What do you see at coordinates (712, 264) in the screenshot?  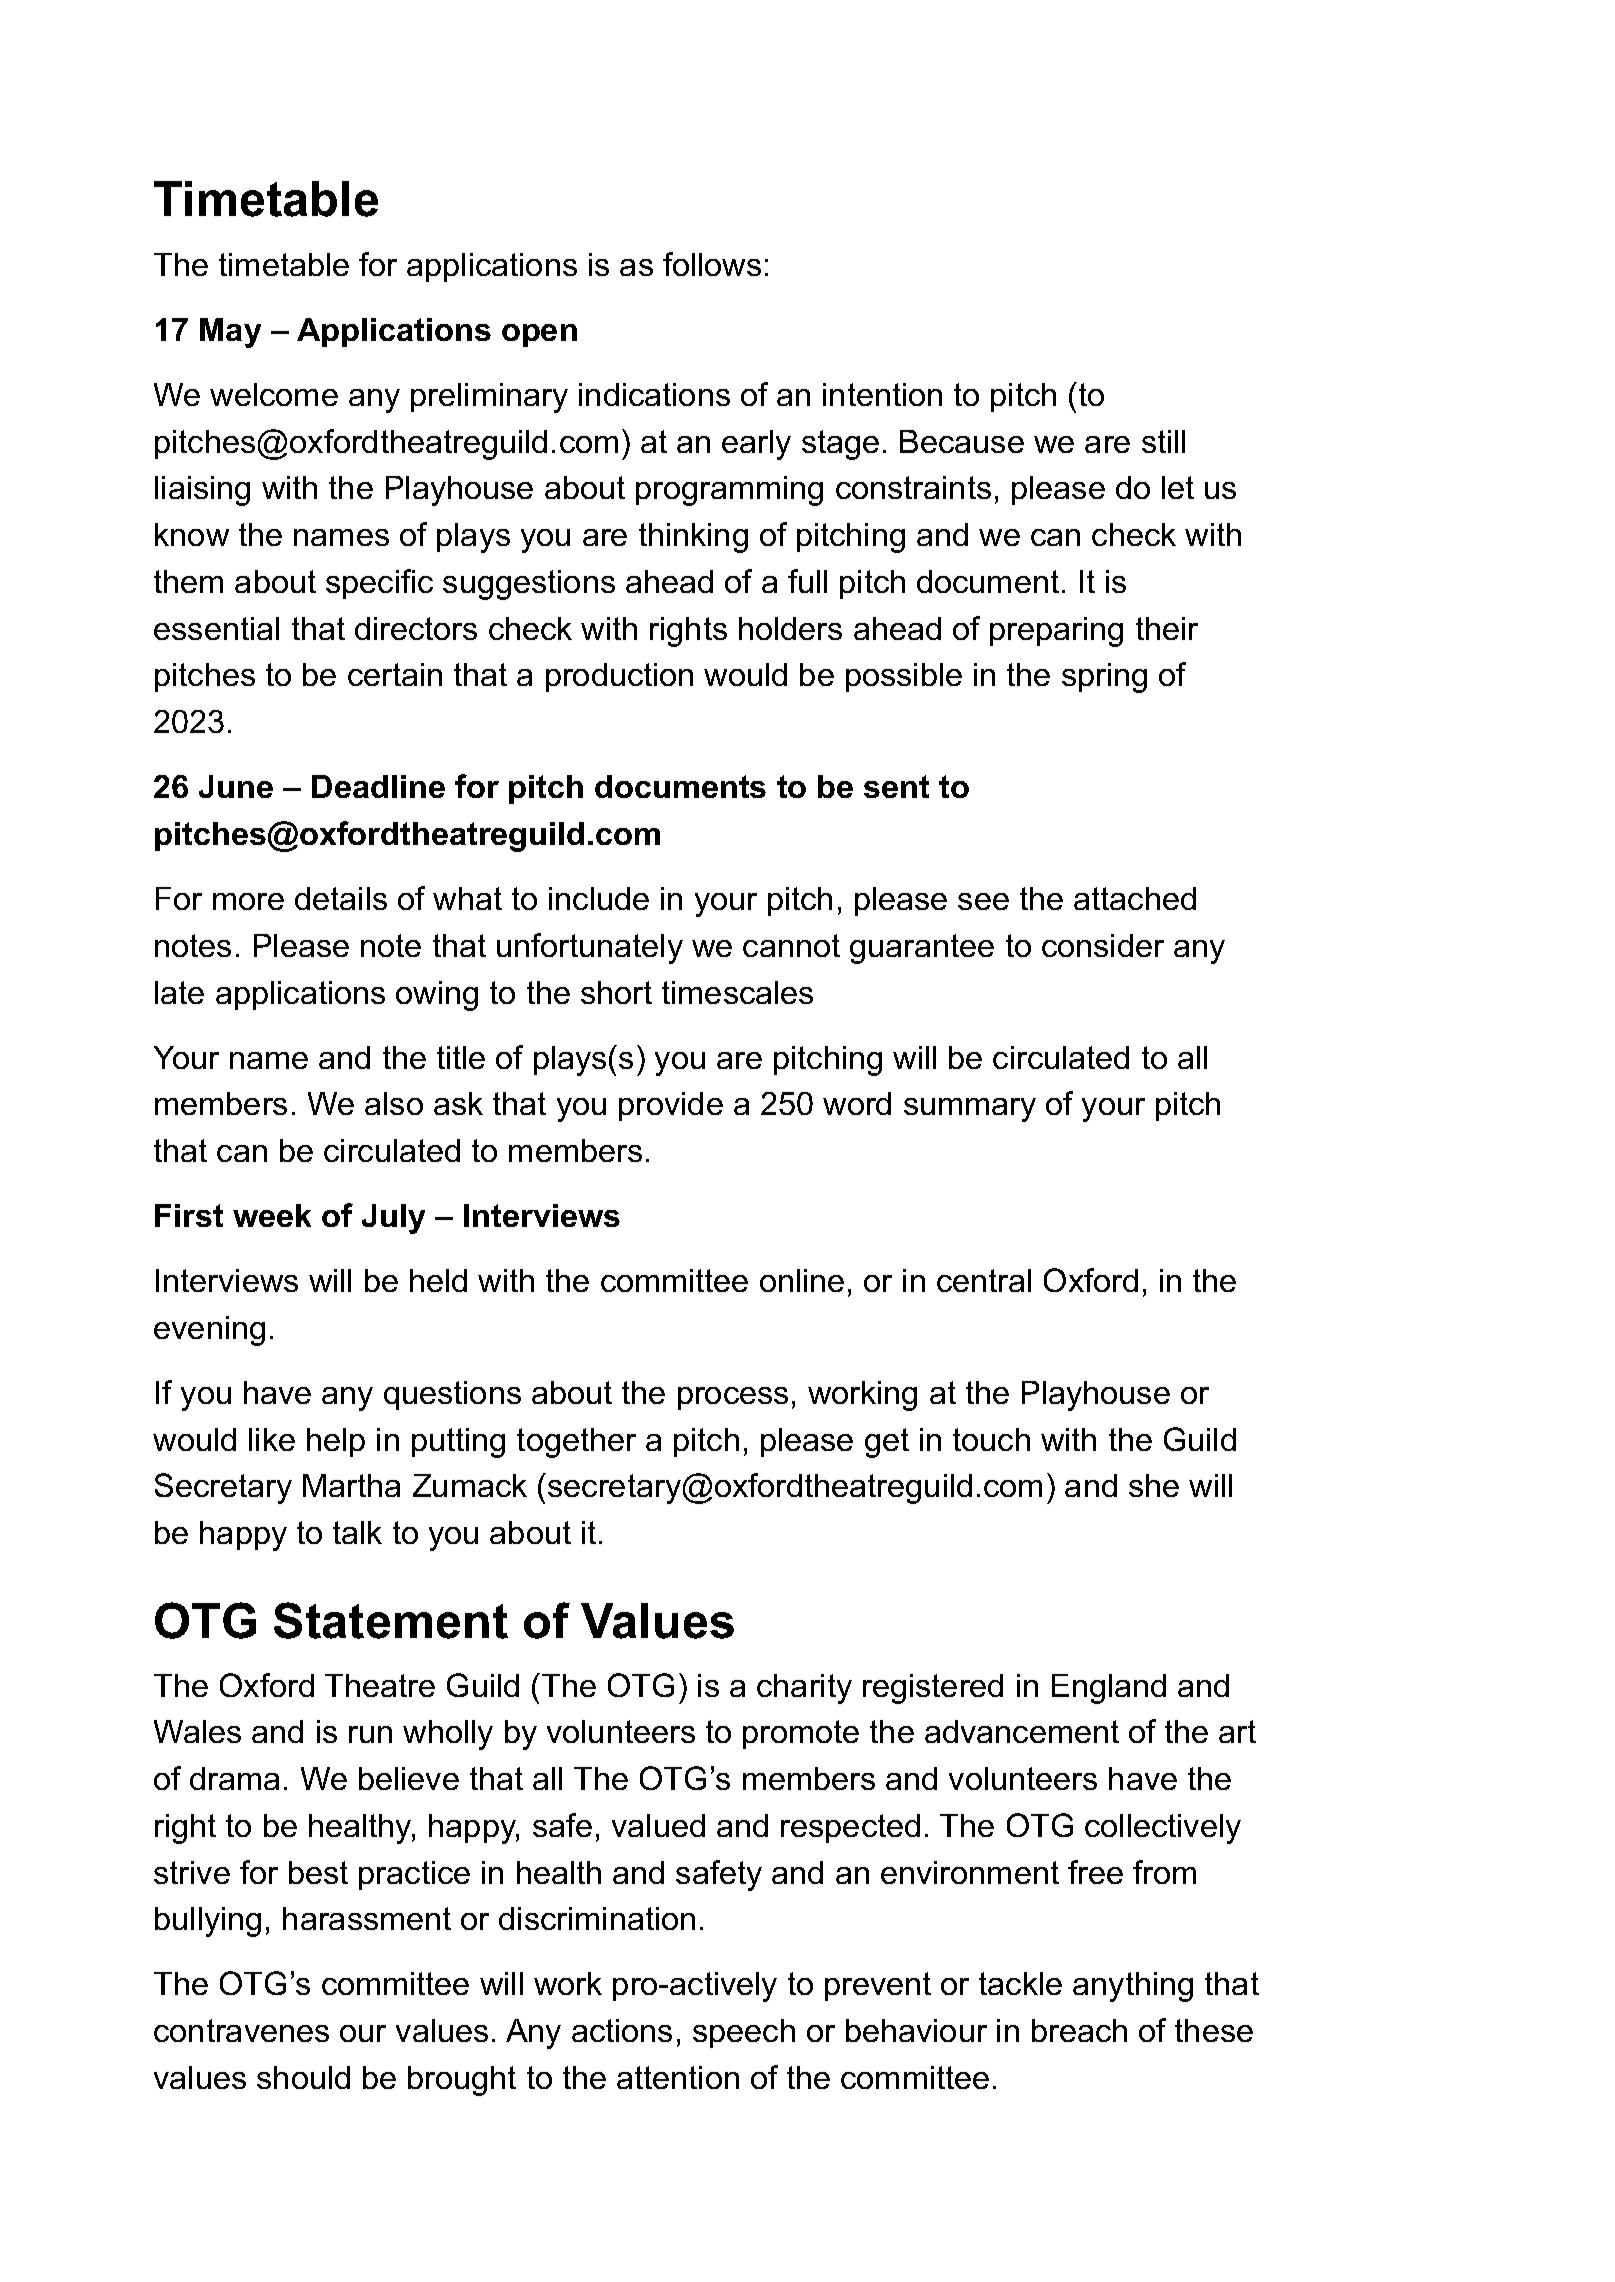 I see `follows` at bounding box center [712, 264].
